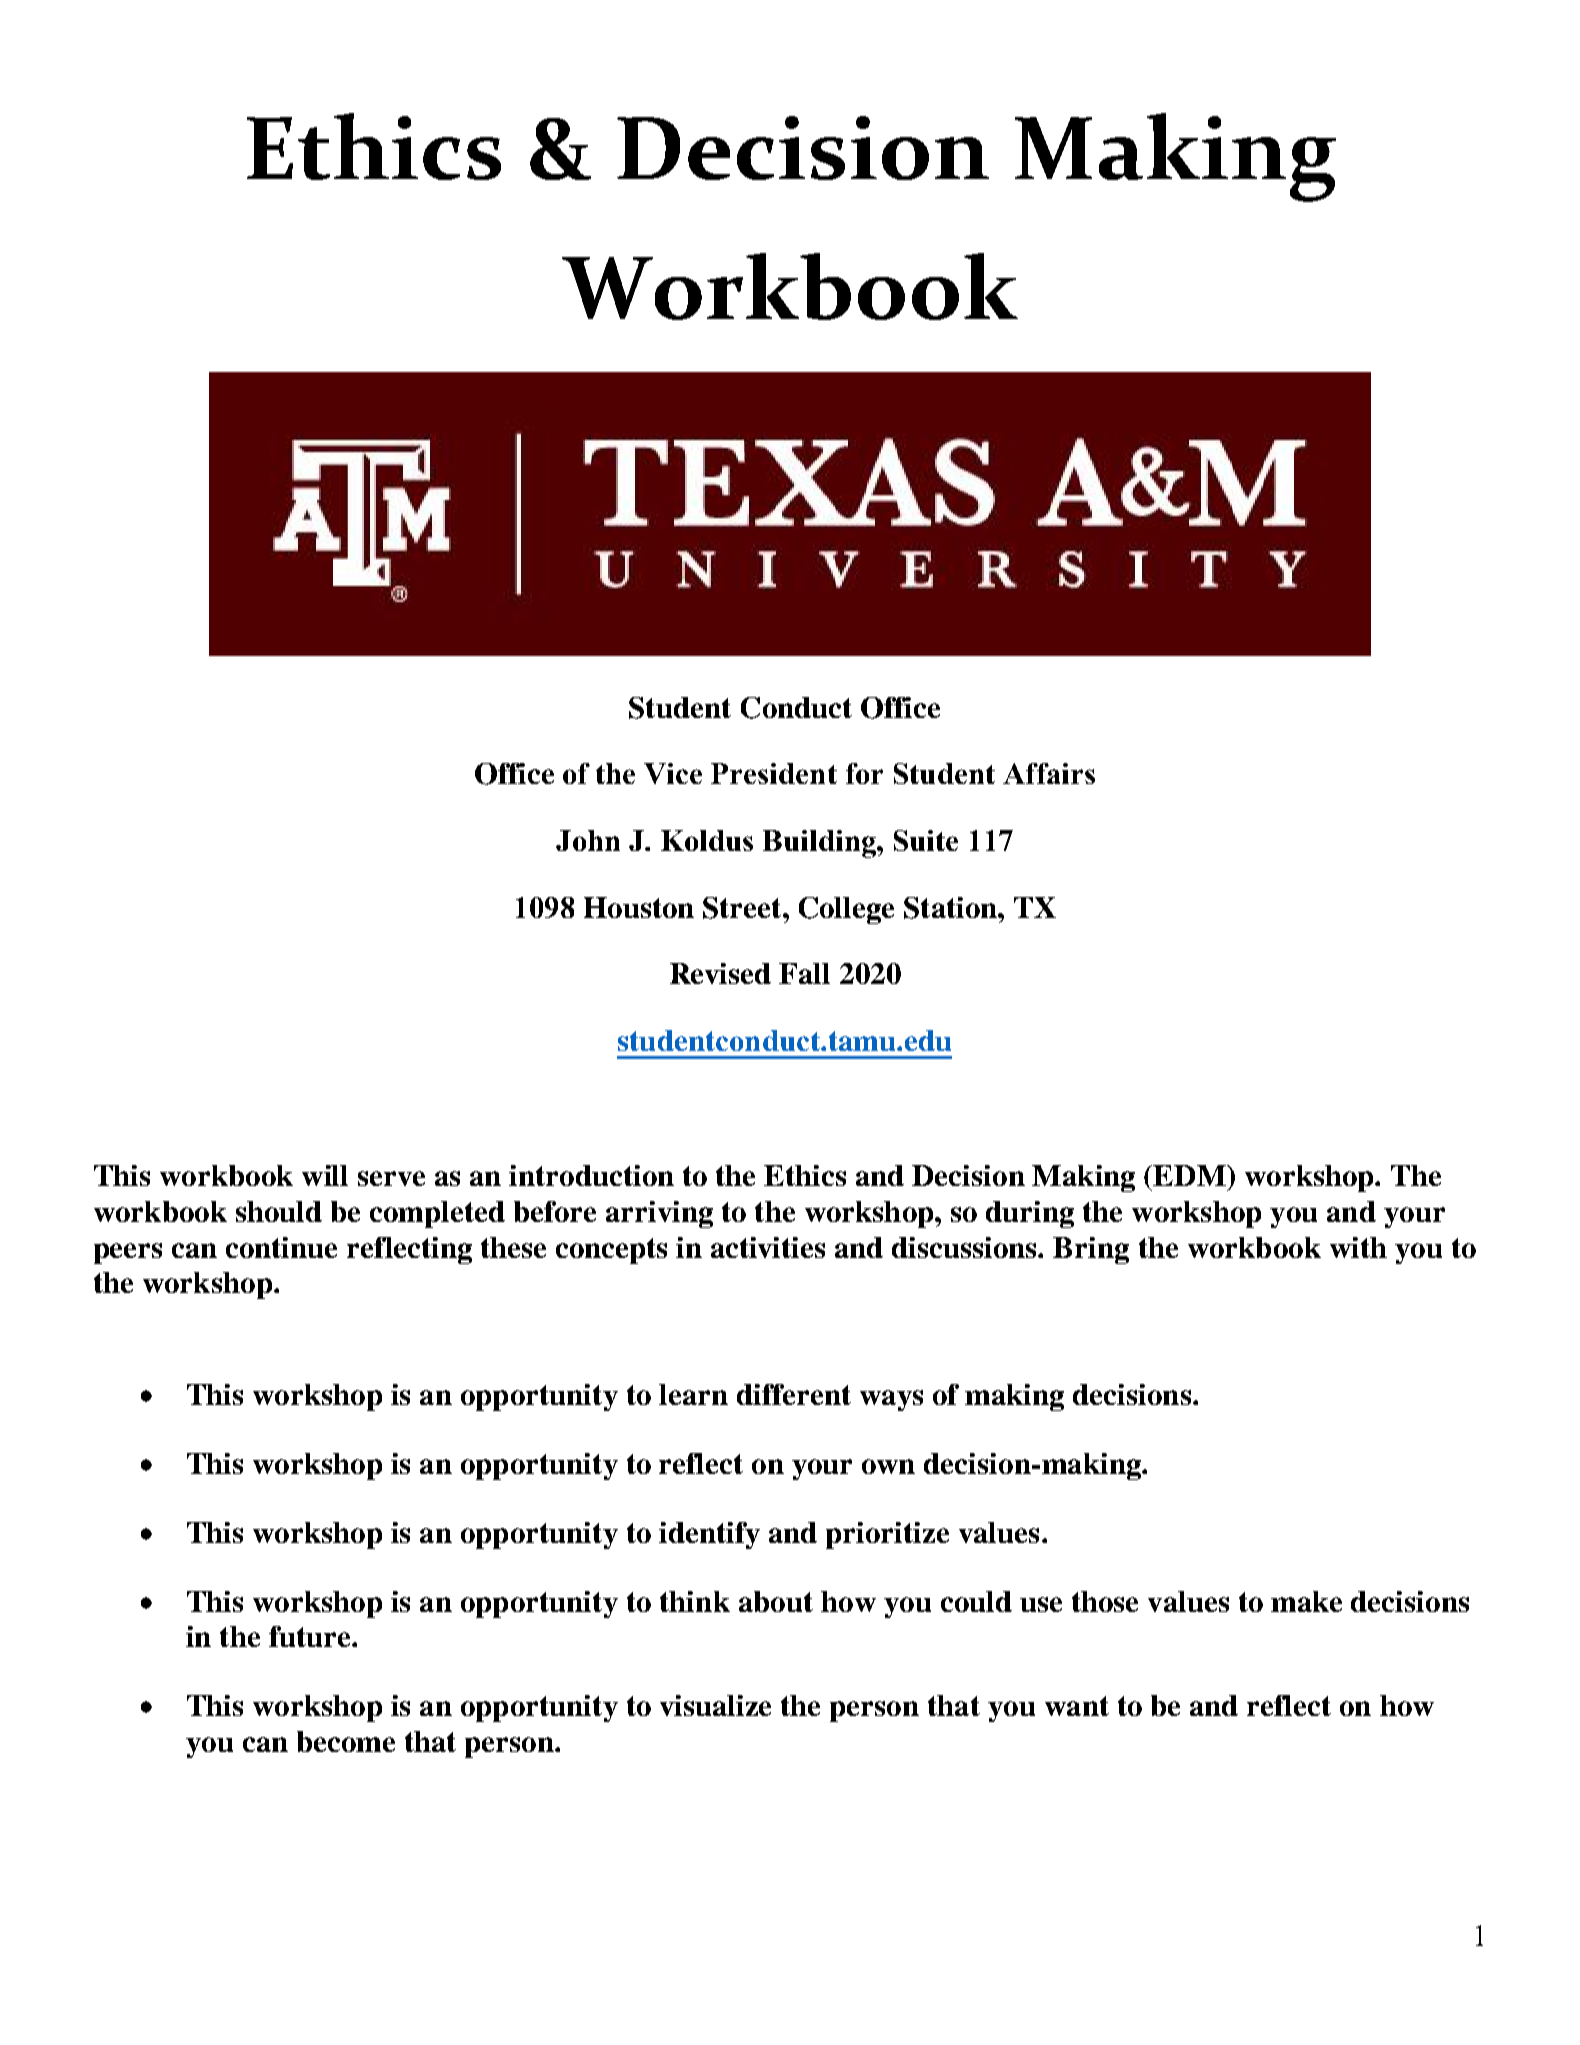 This screenshot has width=1580, height=2045. What do you see at coordinates (774, 773) in the screenshot?
I see `President` at bounding box center [774, 773].
